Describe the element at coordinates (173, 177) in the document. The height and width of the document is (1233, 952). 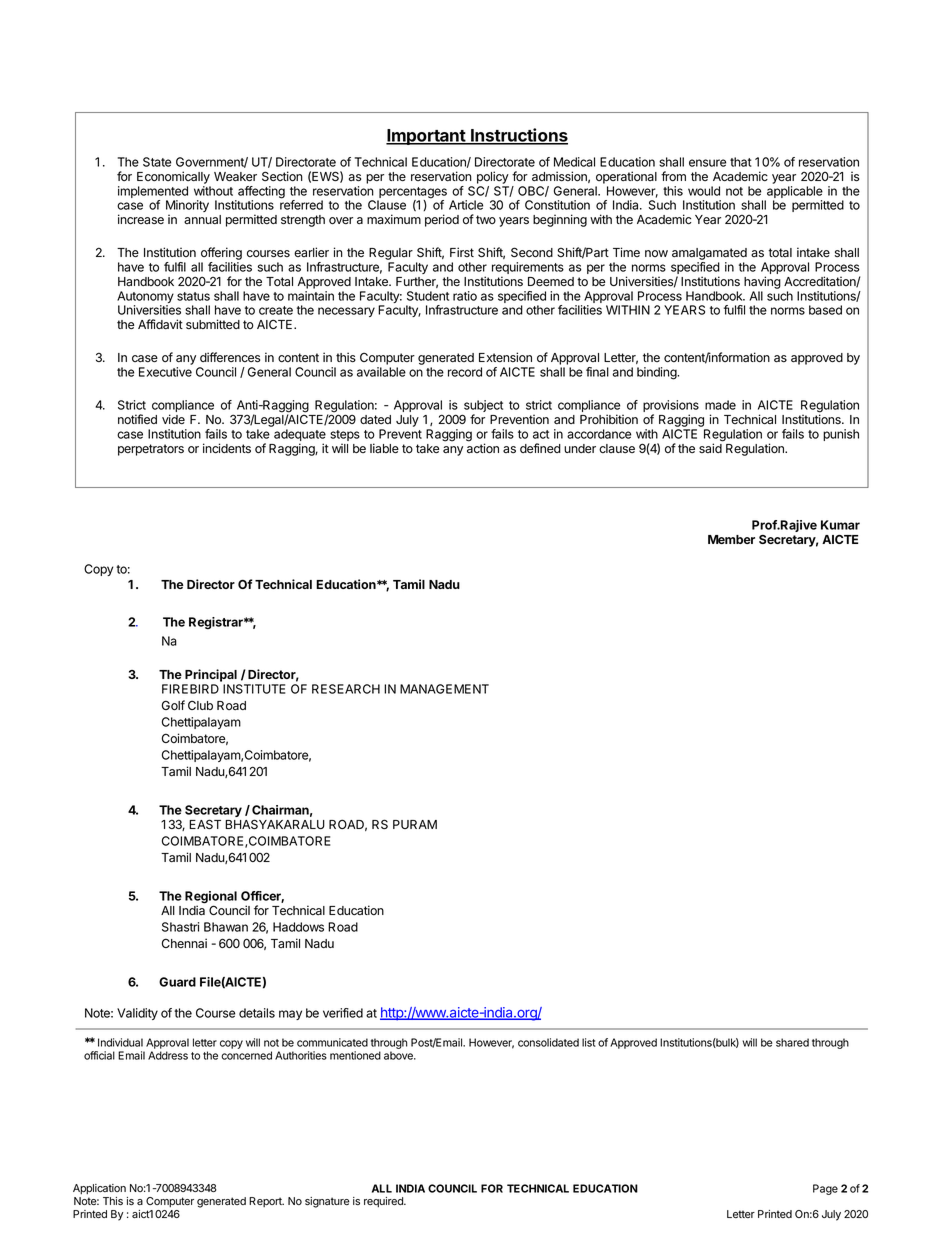
I see `Economically` at that location.
